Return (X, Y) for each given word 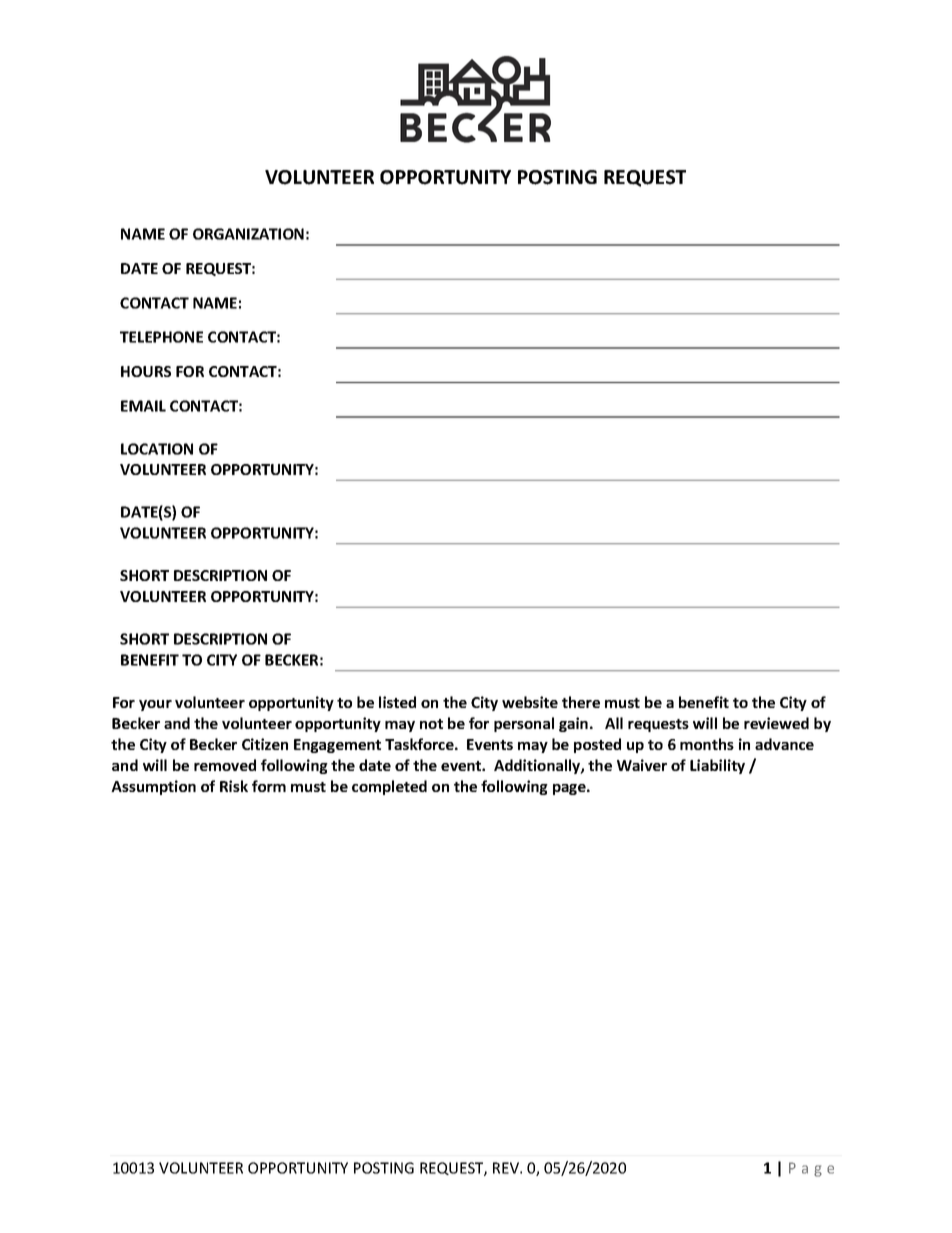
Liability (717, 766)
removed (225, 765)
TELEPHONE (161, 337)
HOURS (146, 371)
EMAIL (143, 406)
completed (389, 787)
